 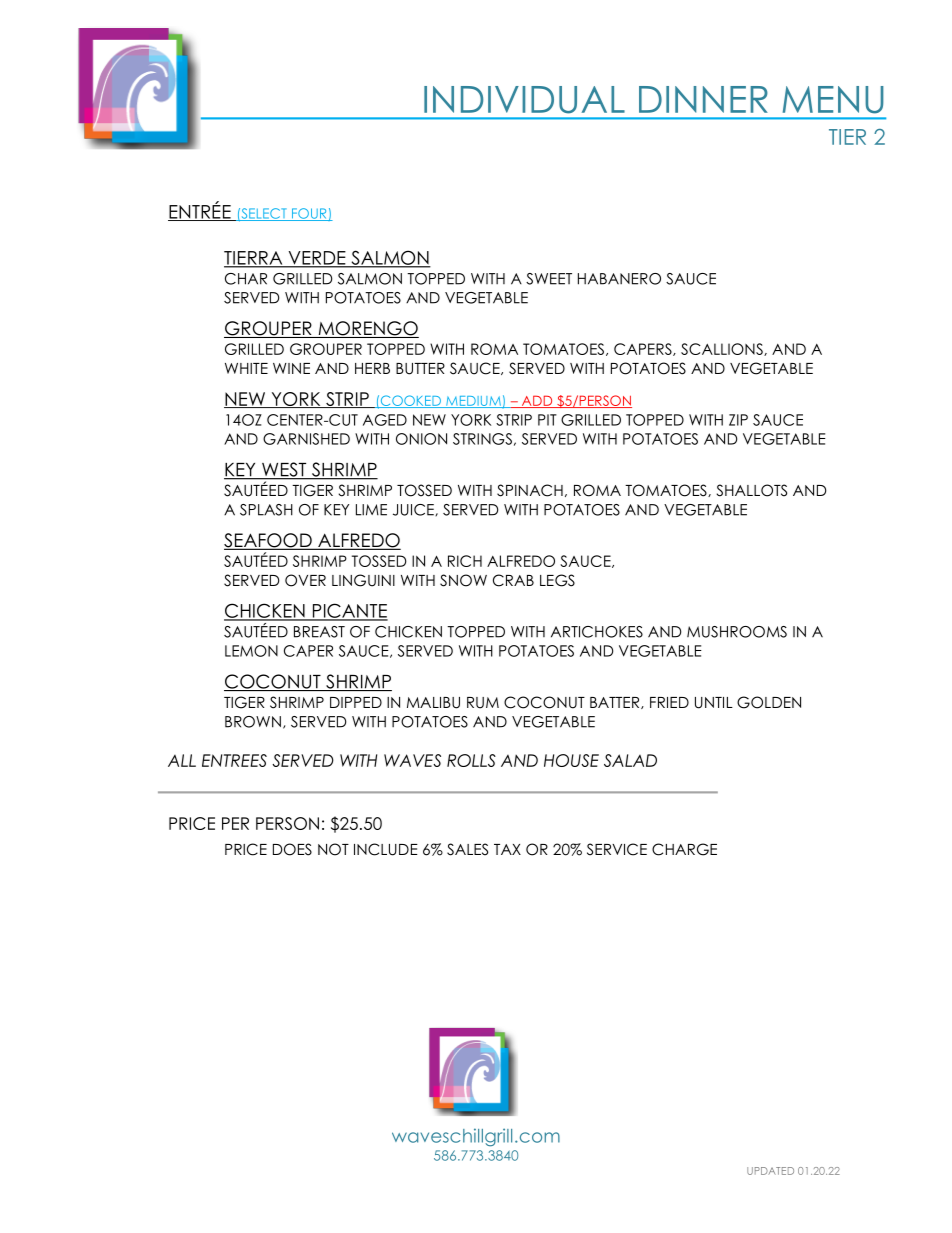 What do you see at coordinates (319, 632) in the screenshot?
I see `BREAST` at bounding box center [319, 632].
